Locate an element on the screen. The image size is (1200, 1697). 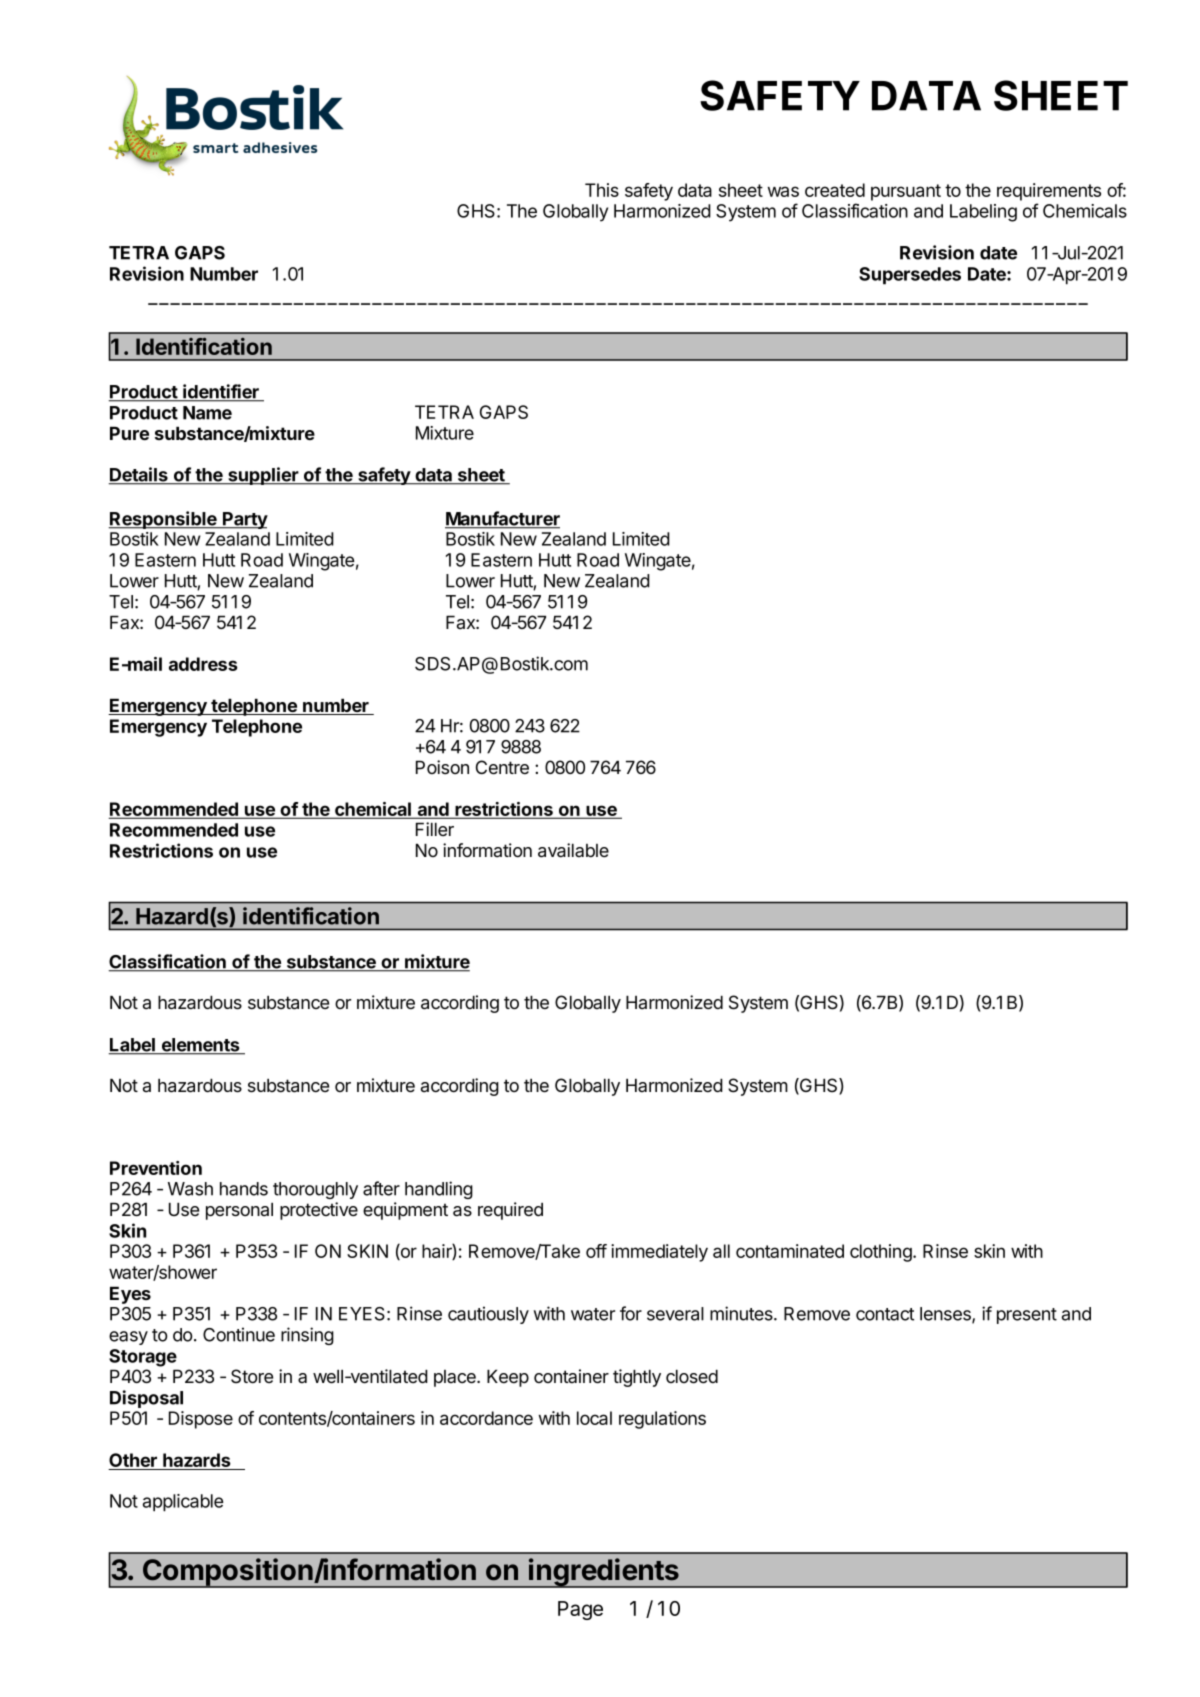
available is located at coordinates (573, 850).
